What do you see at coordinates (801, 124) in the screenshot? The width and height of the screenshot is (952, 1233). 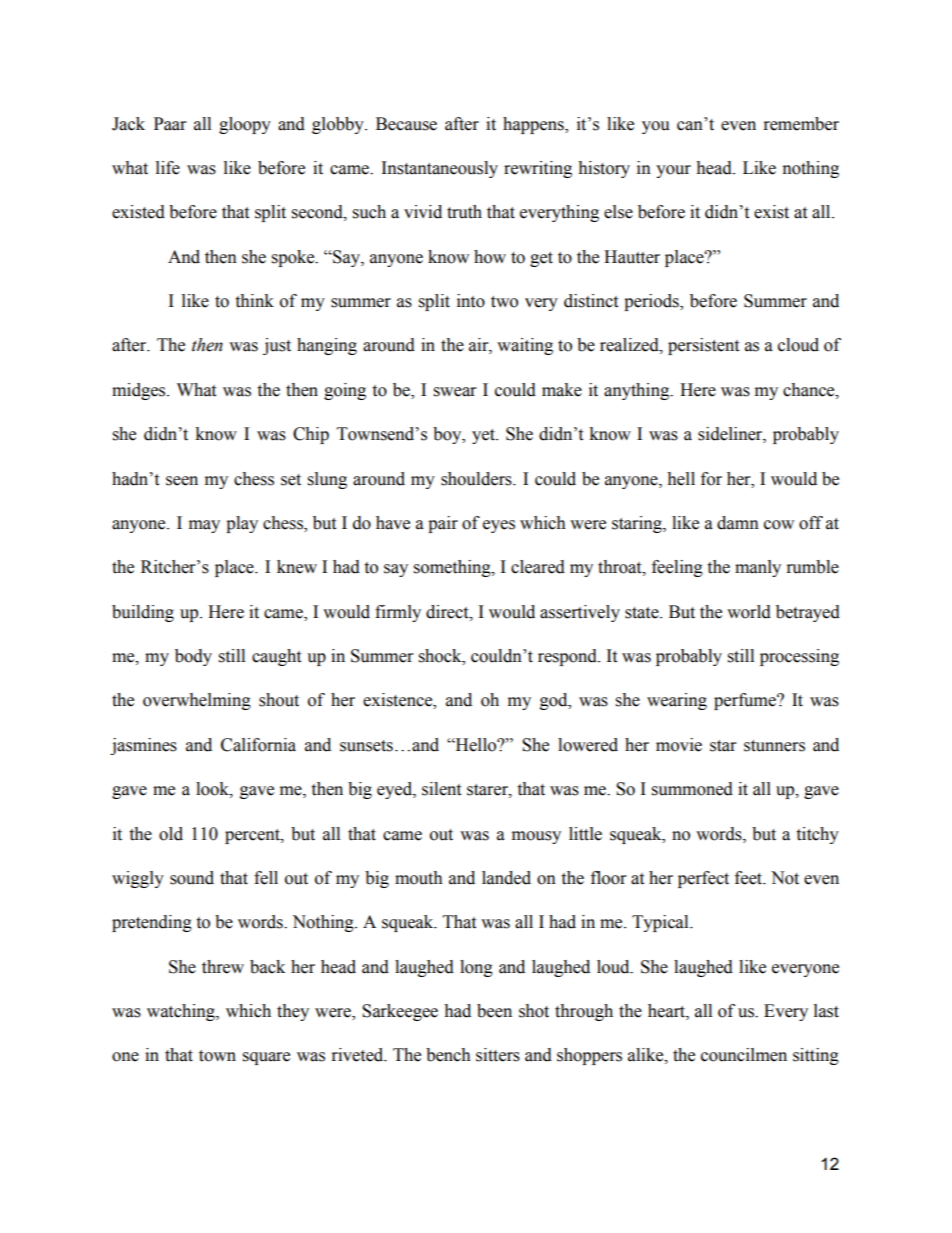 I see `remember` at bounding box center [801, 124].
